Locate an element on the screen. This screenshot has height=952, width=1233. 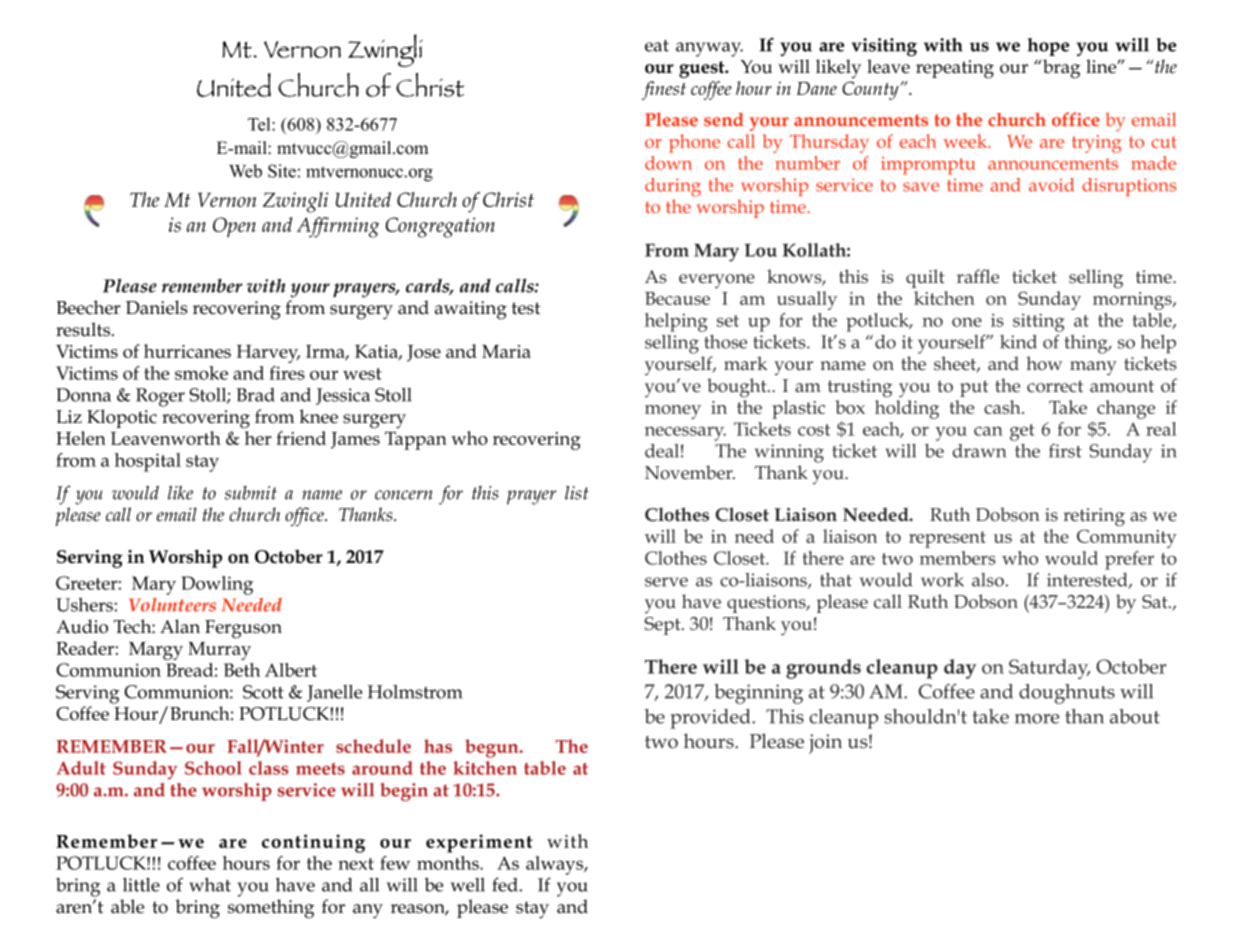
during is located at coordinates (673, 187).
